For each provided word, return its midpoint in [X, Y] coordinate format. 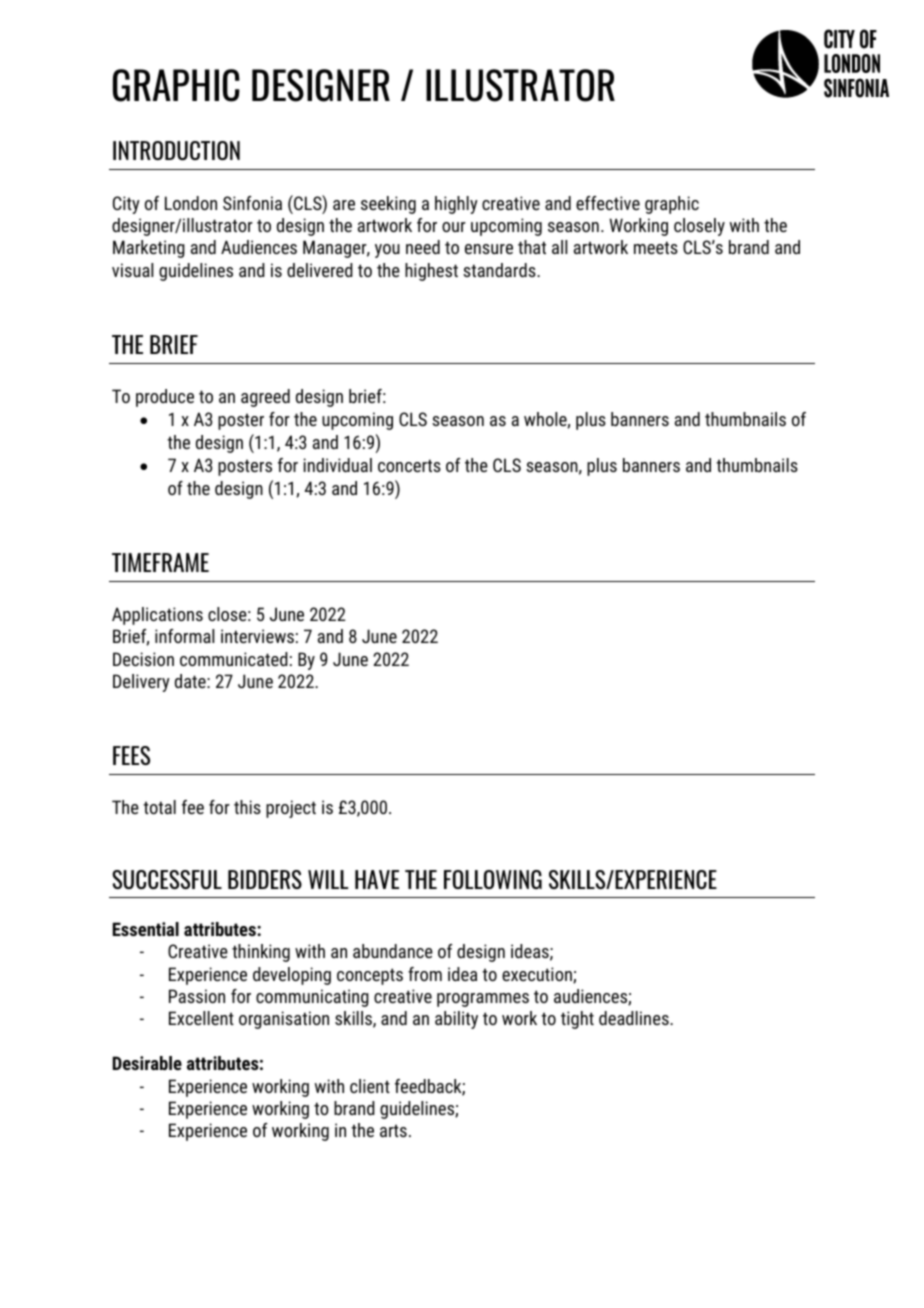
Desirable [147, 1063]
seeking [388, 205]
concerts [409, 465]
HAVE [377, 879]
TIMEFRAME [160, 562]
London [191, 203]
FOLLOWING [493, 879]
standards [500, 270]
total [159, 807]
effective [608, 203]
